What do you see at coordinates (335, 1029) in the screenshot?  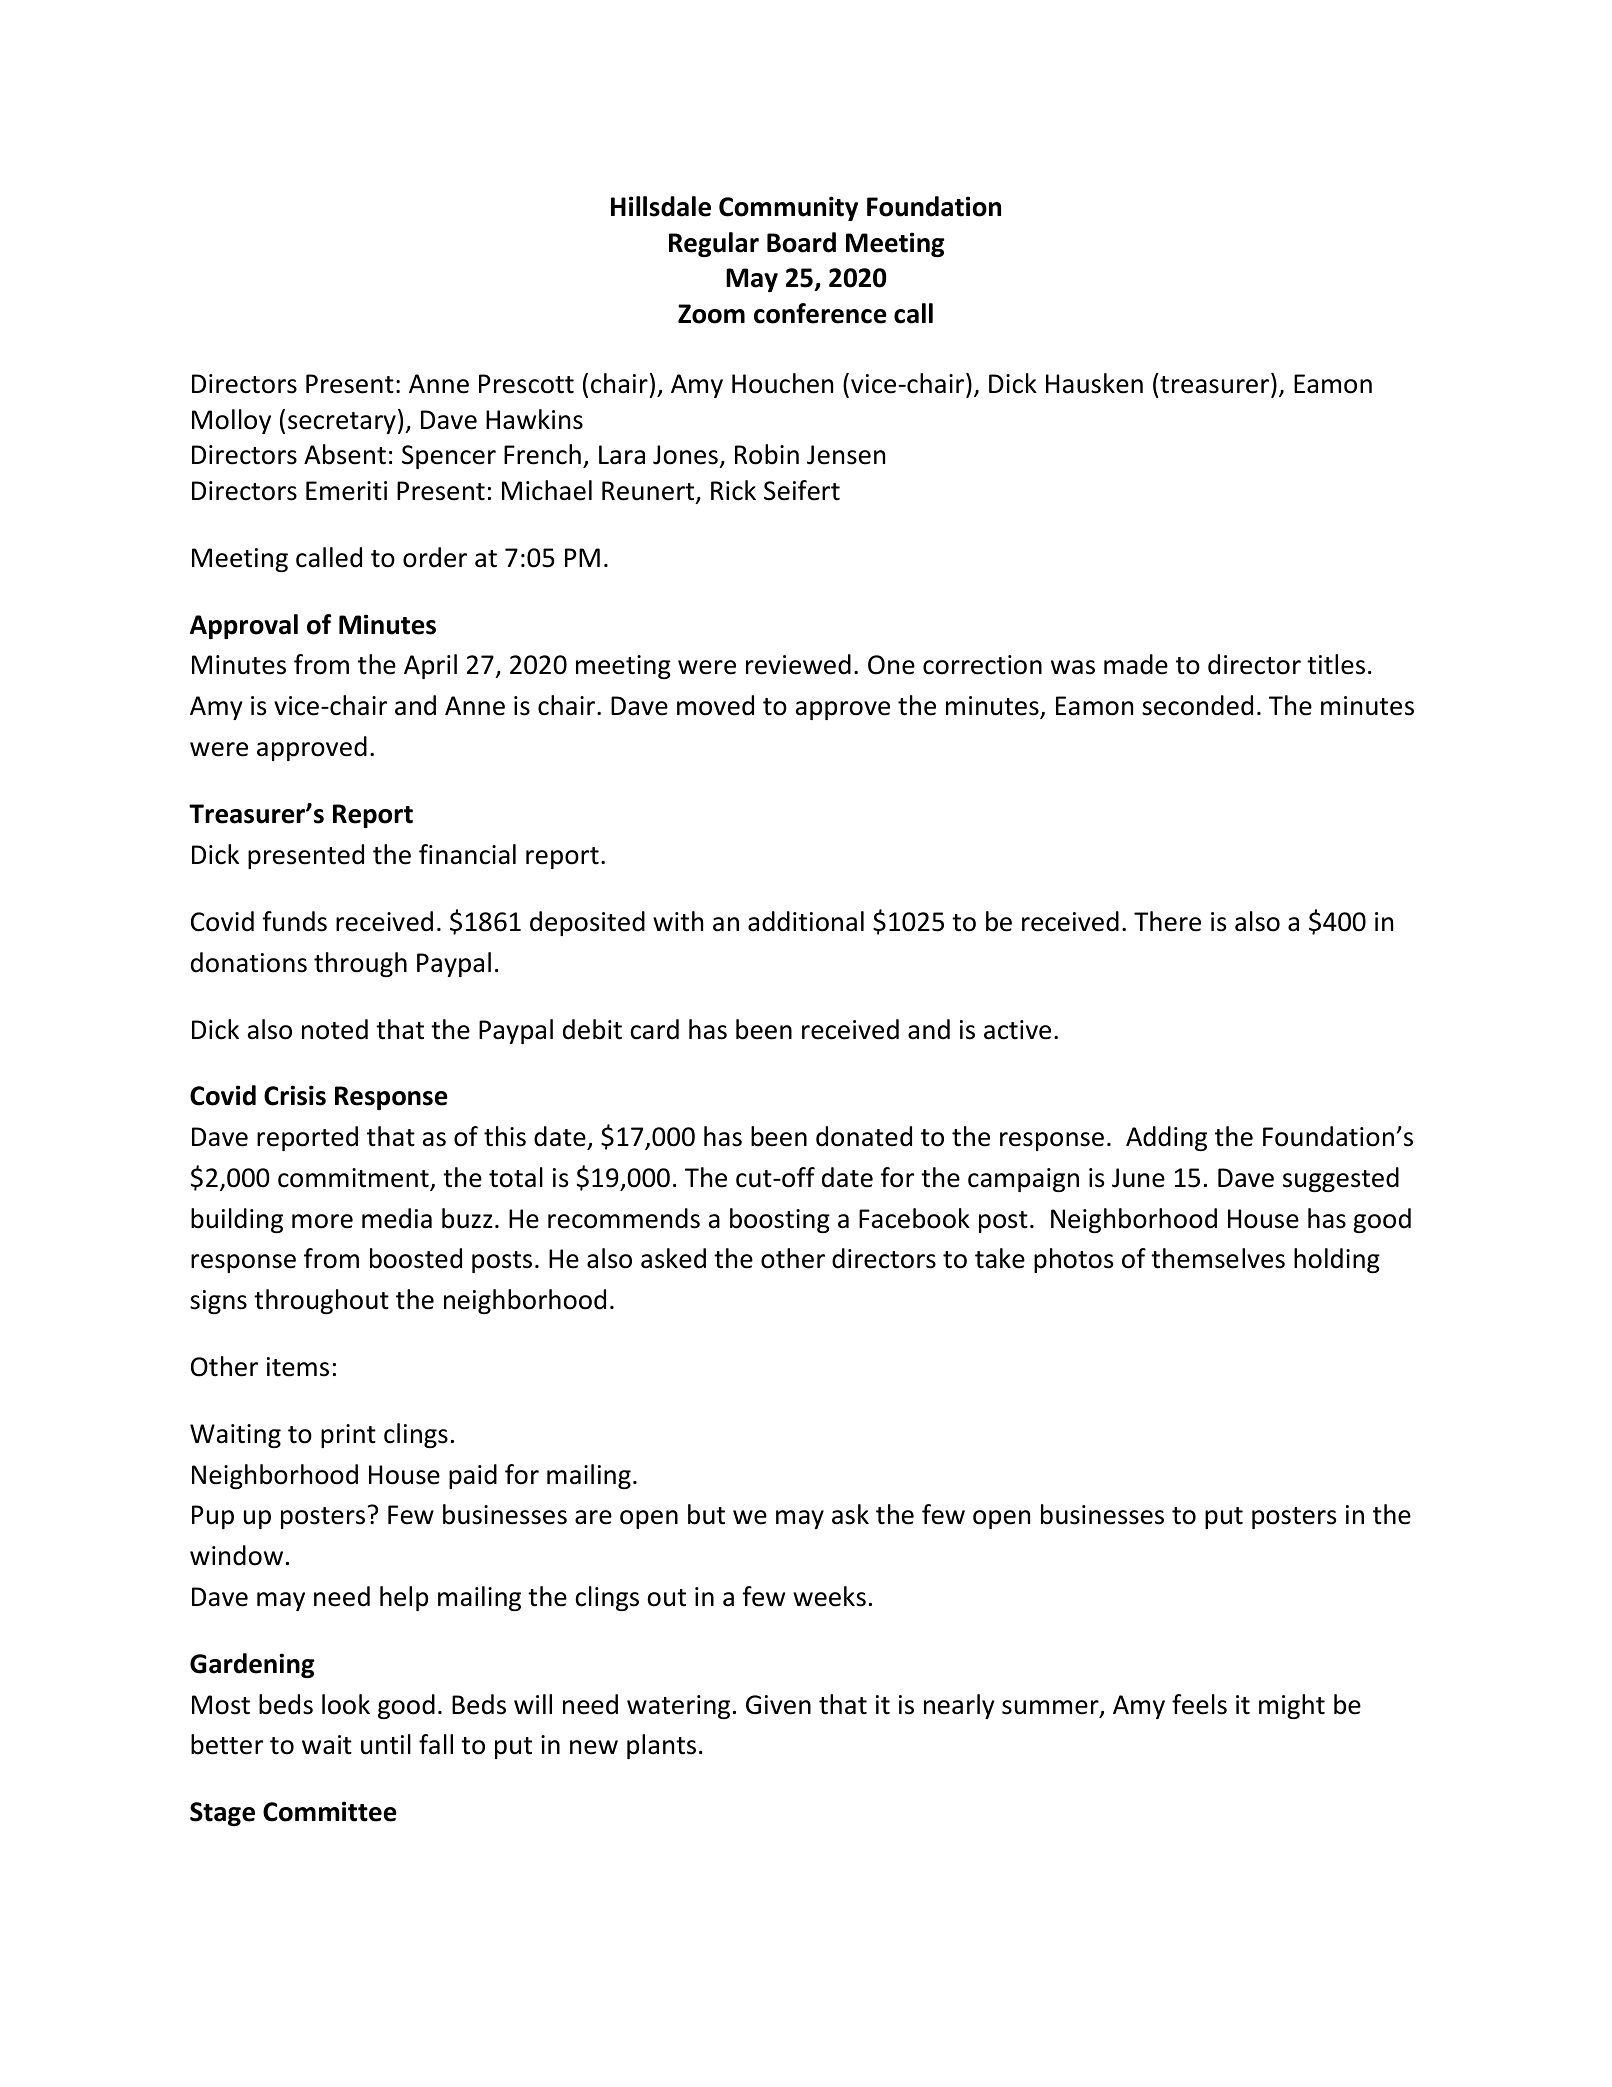 I see `noted` at bounding box center [335, 1029].
